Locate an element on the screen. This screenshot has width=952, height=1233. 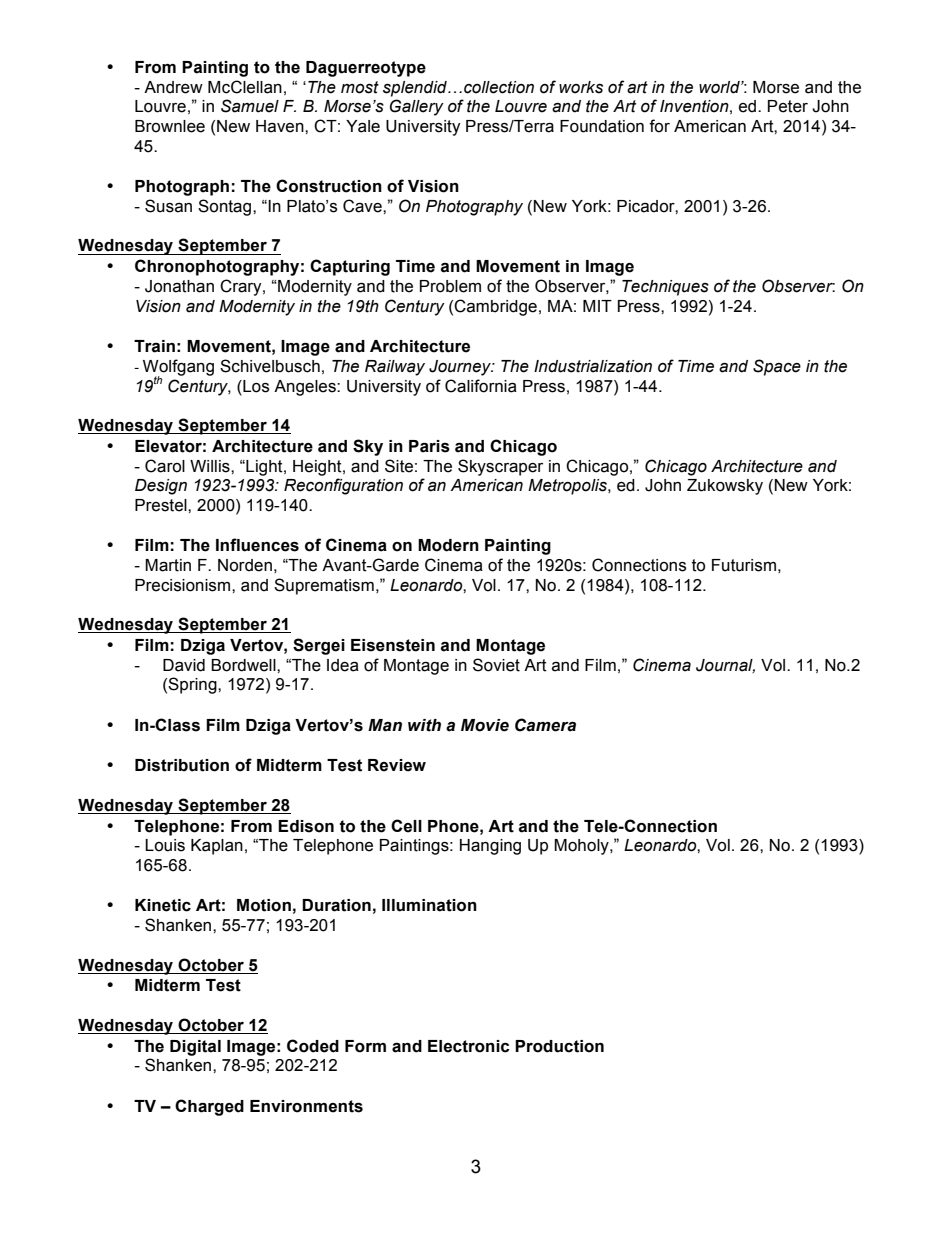
Skyscraper is located at coordinates (500, 467).
